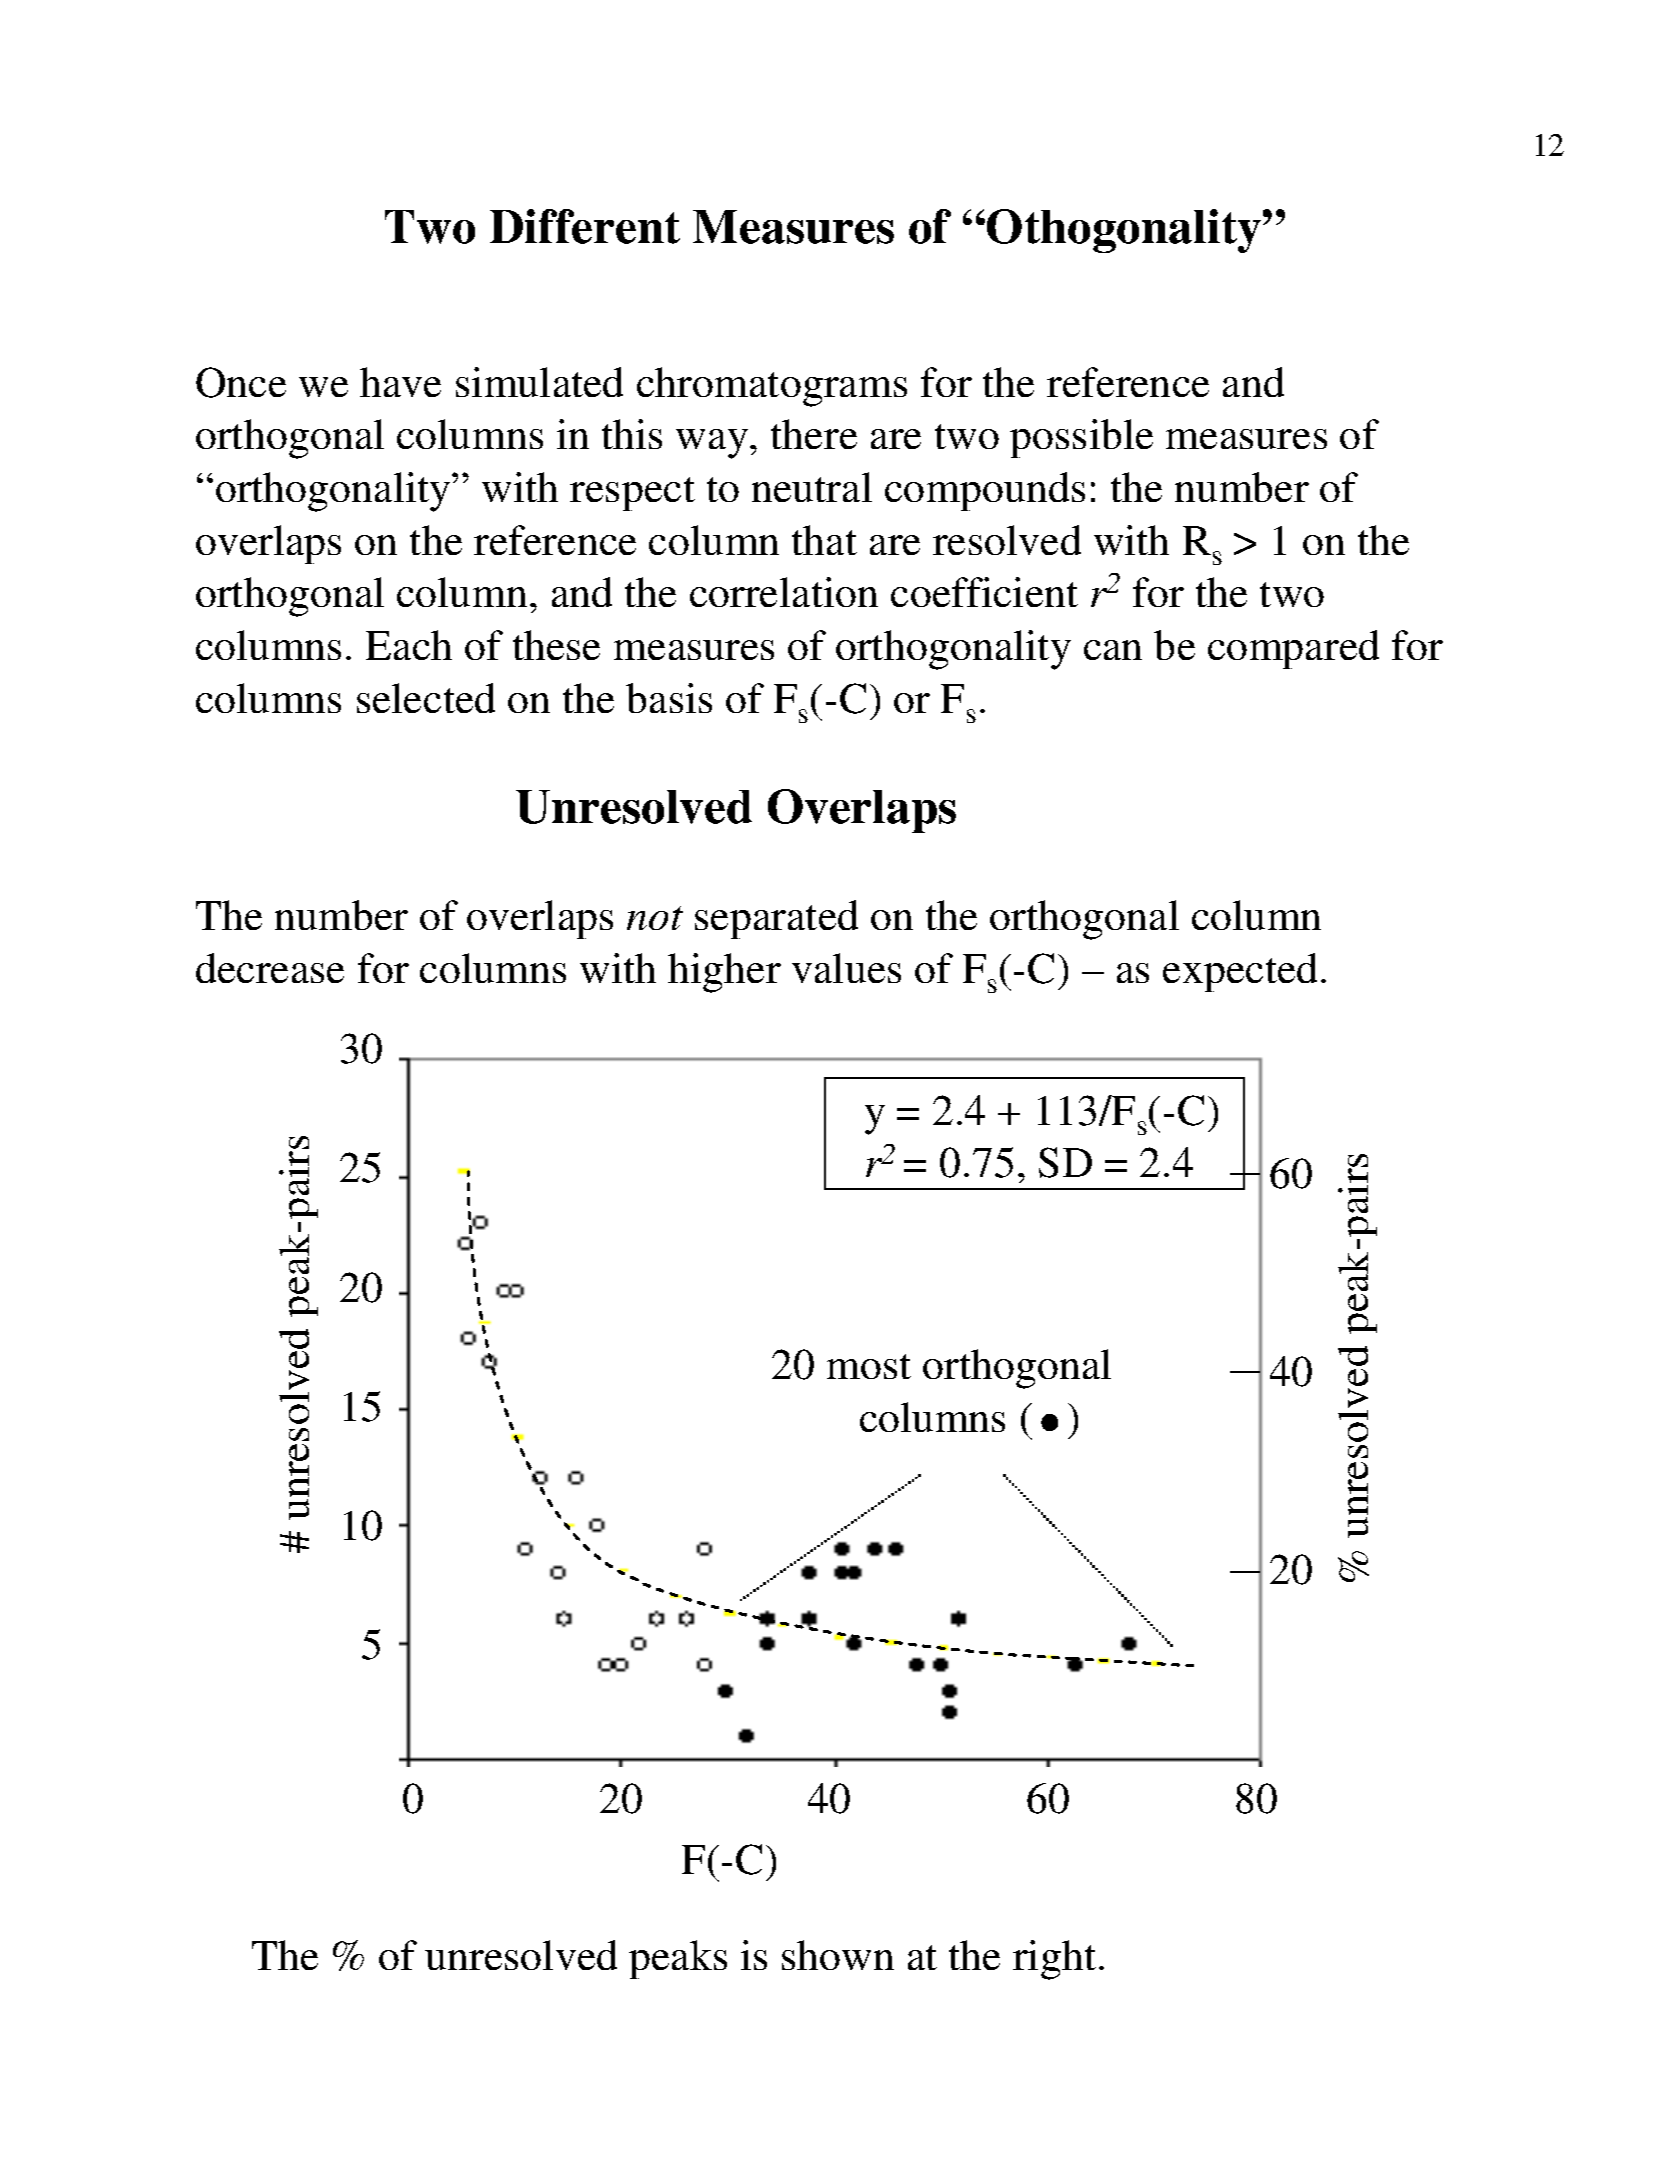 Image resolution: width=1675 pixels, height=2168 pixels. Describe the element at coordinates (1240, 972) in the page. I see `expected` at that location.
